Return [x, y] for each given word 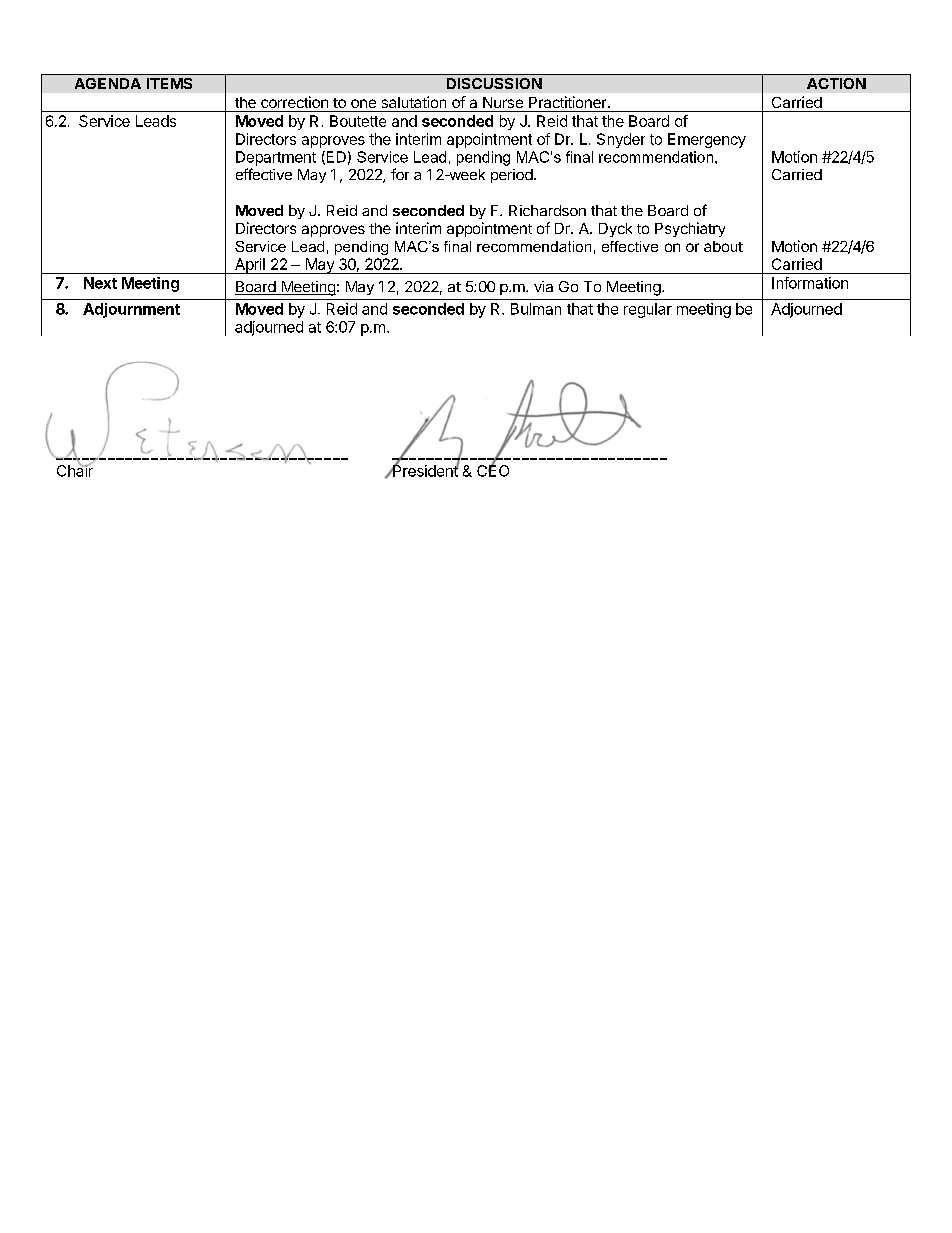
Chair [75, 470]
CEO [493, 470]
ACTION [836, 83]
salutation [414, 102]
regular [648, 310]
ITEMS [169, 83]
